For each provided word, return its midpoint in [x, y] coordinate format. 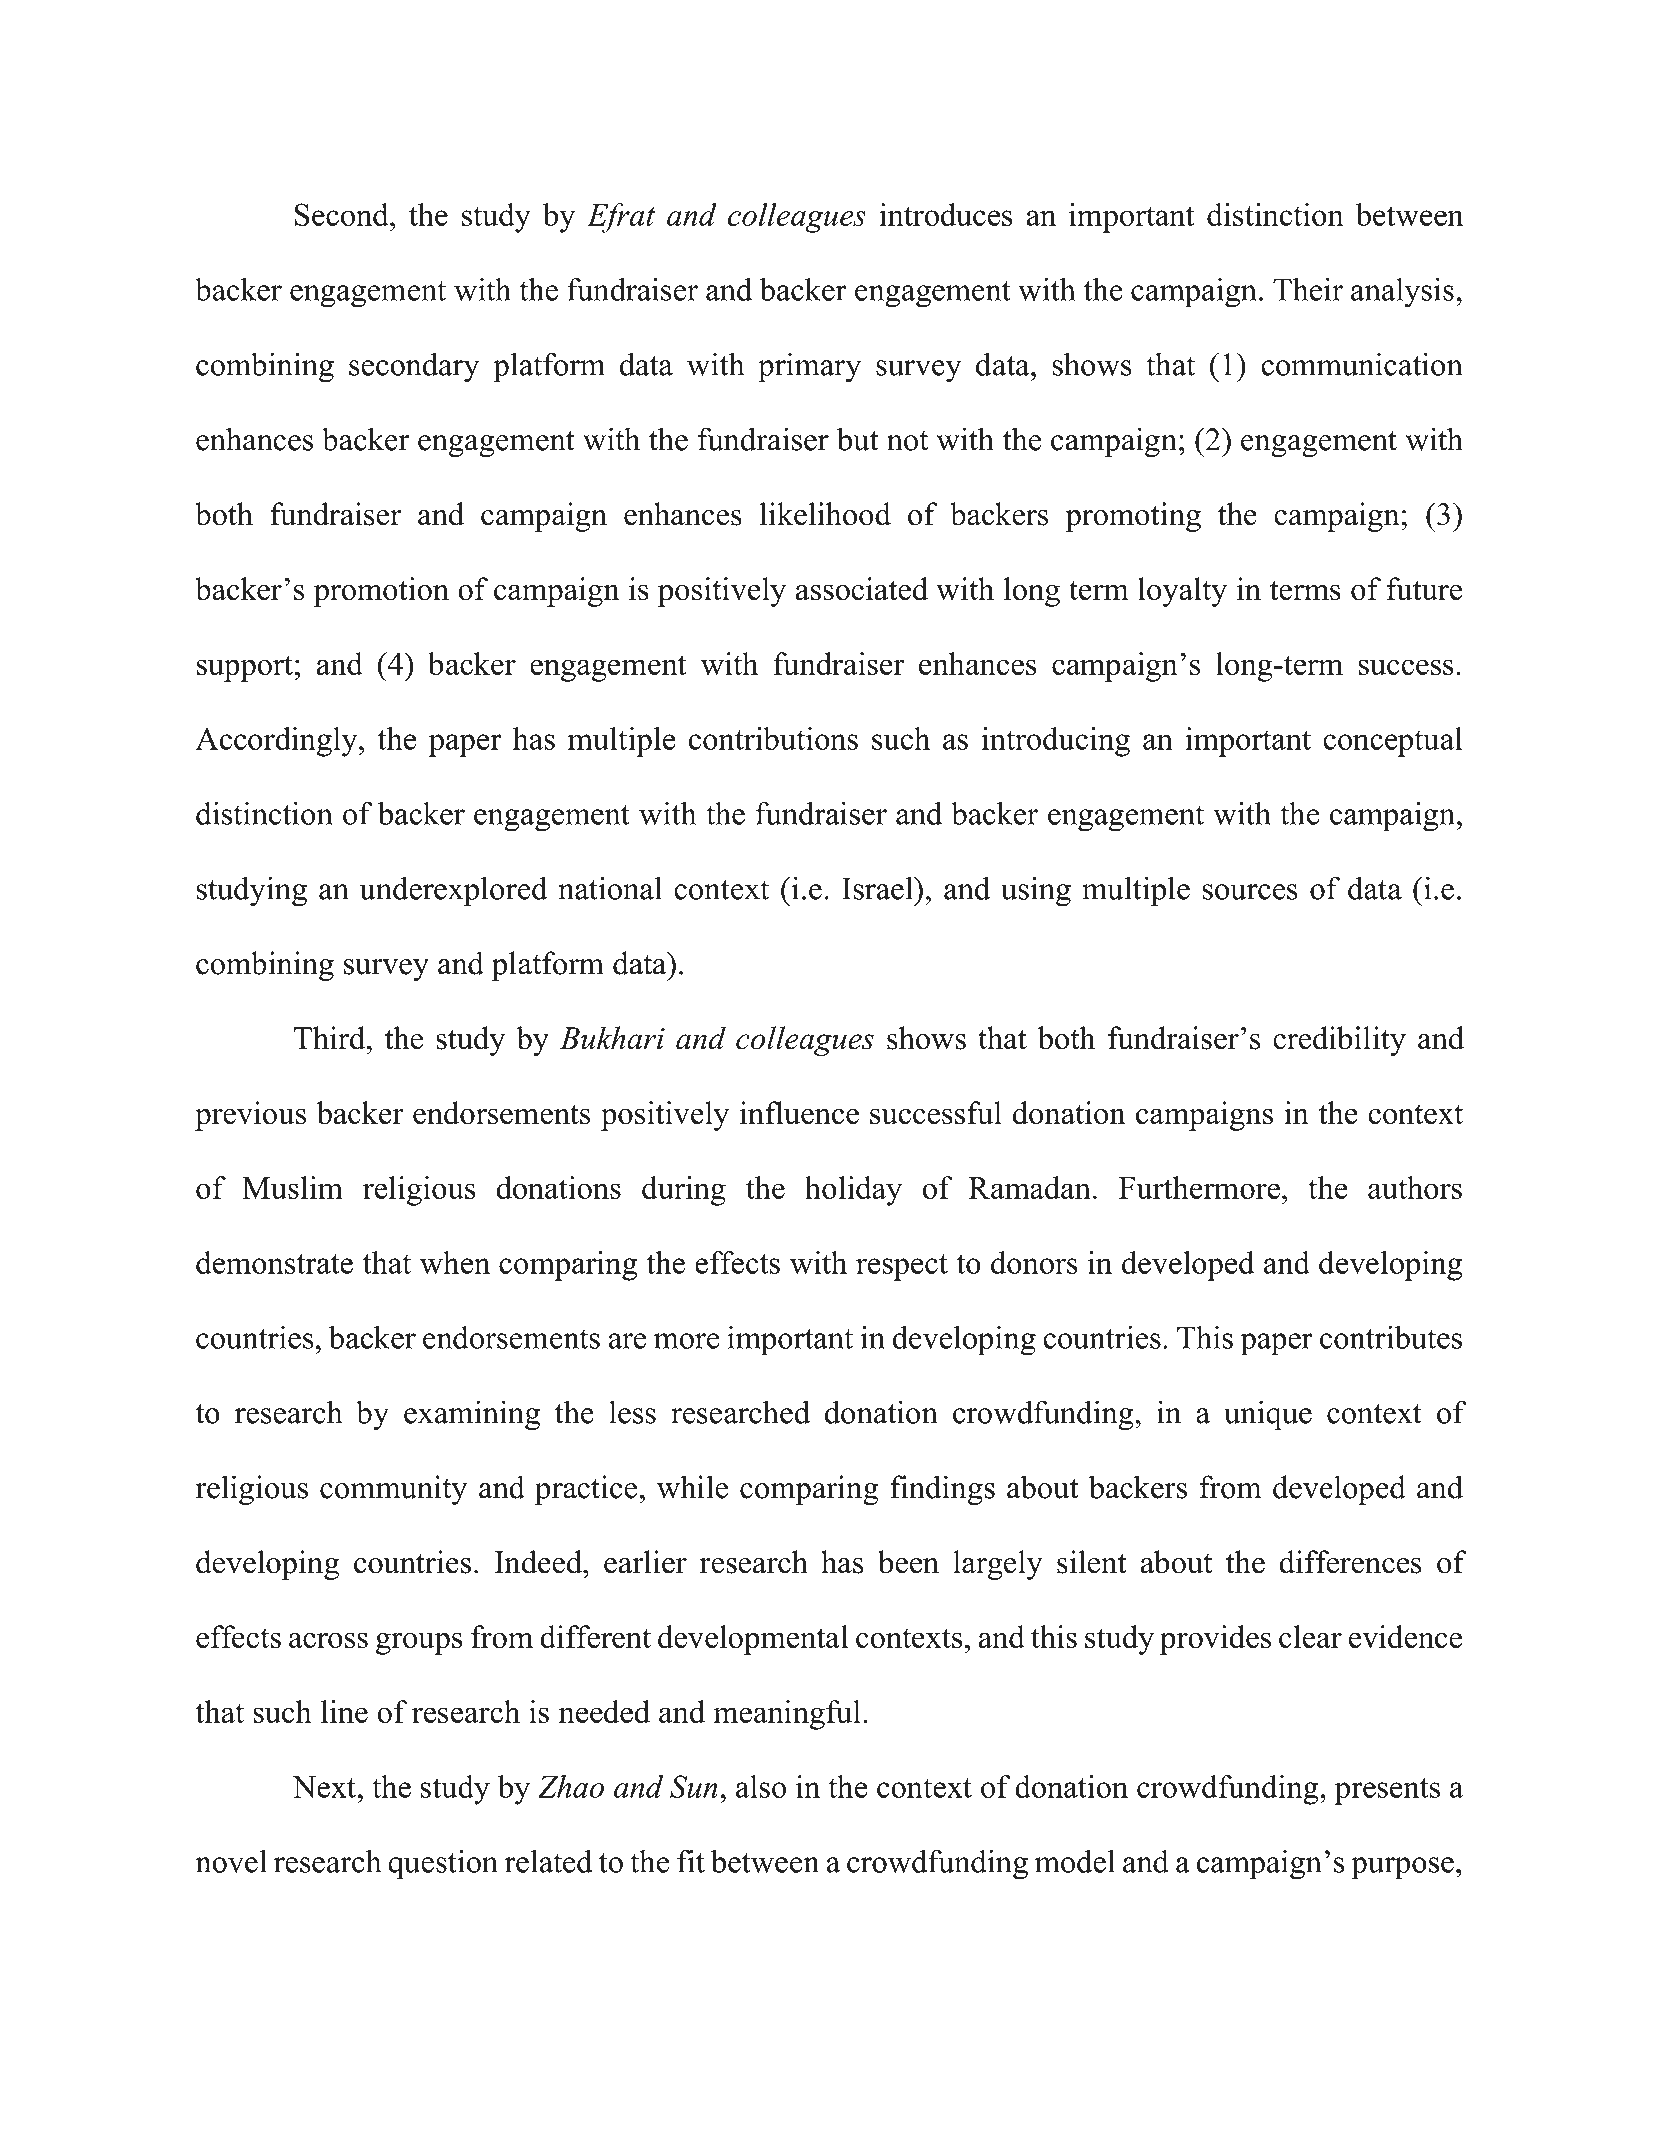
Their [1308, 289]
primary [809, 367]
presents [1387, 1791]
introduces [945, 214]
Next [324, 1787]
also [761, 1786]
